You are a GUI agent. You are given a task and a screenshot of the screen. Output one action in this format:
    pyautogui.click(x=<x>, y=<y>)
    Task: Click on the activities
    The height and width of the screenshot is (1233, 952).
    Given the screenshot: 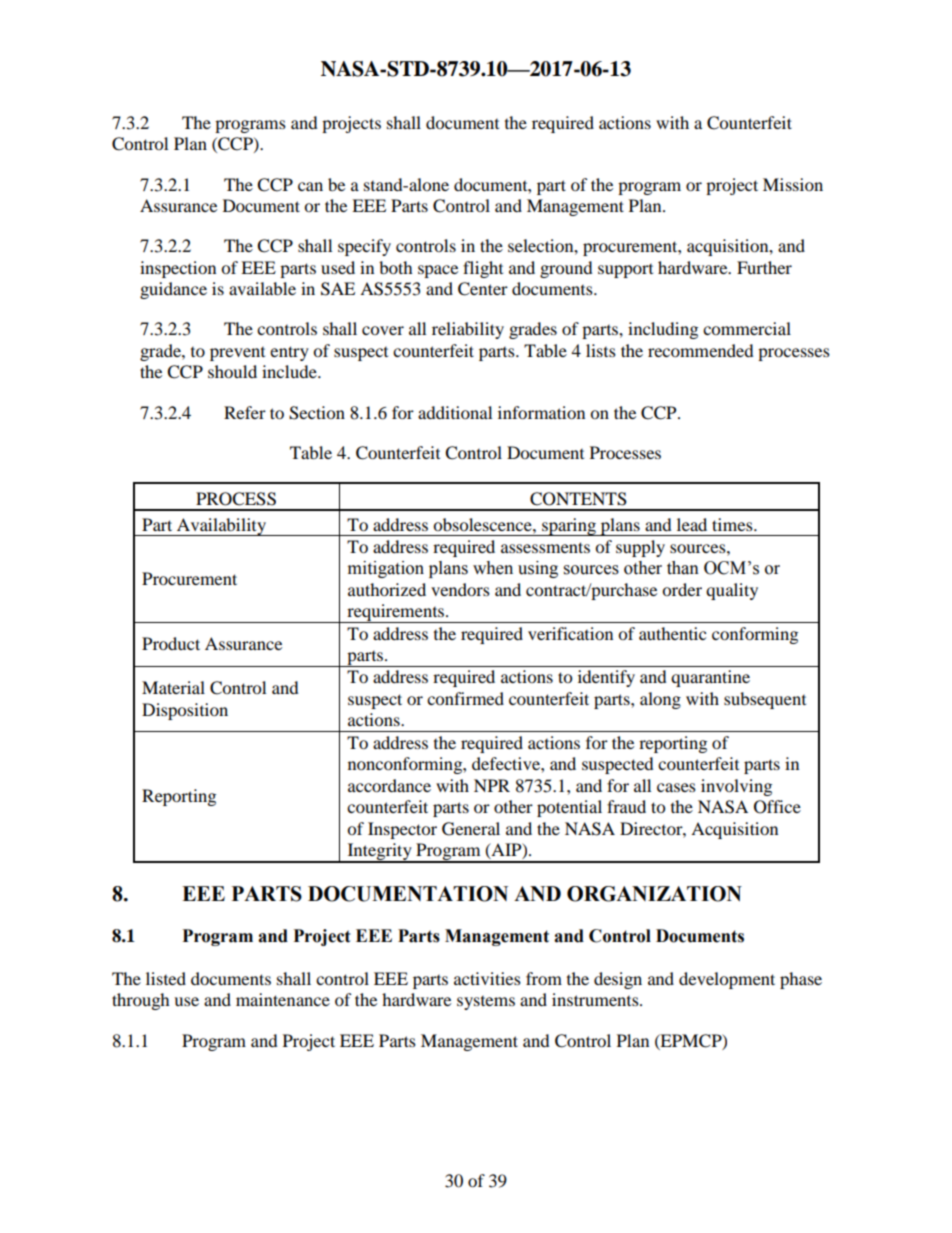 What is the action you would take?
    pyautogui.click(x=487, y=978)
